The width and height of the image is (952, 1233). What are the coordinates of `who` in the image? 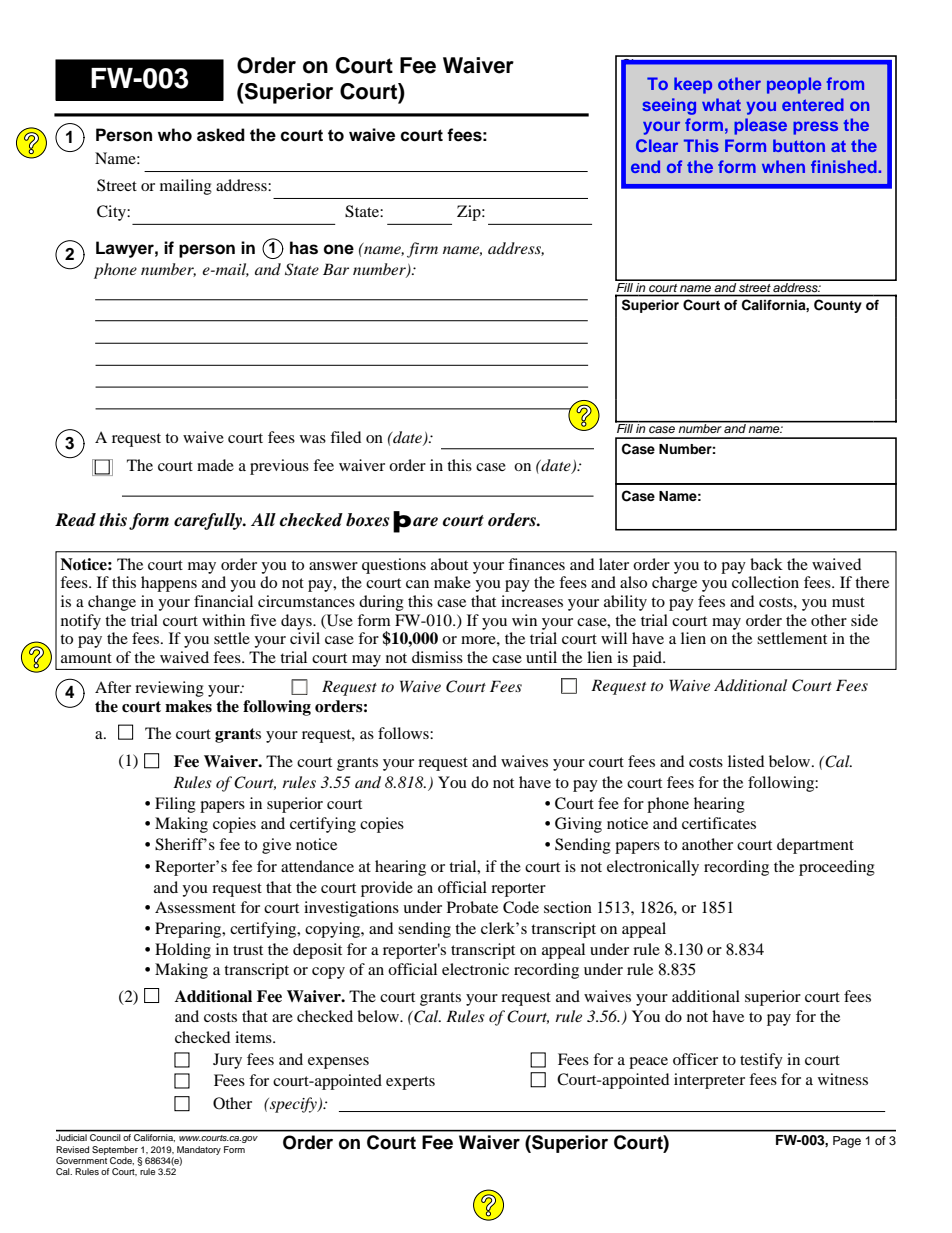 It's located at (175, 135).
